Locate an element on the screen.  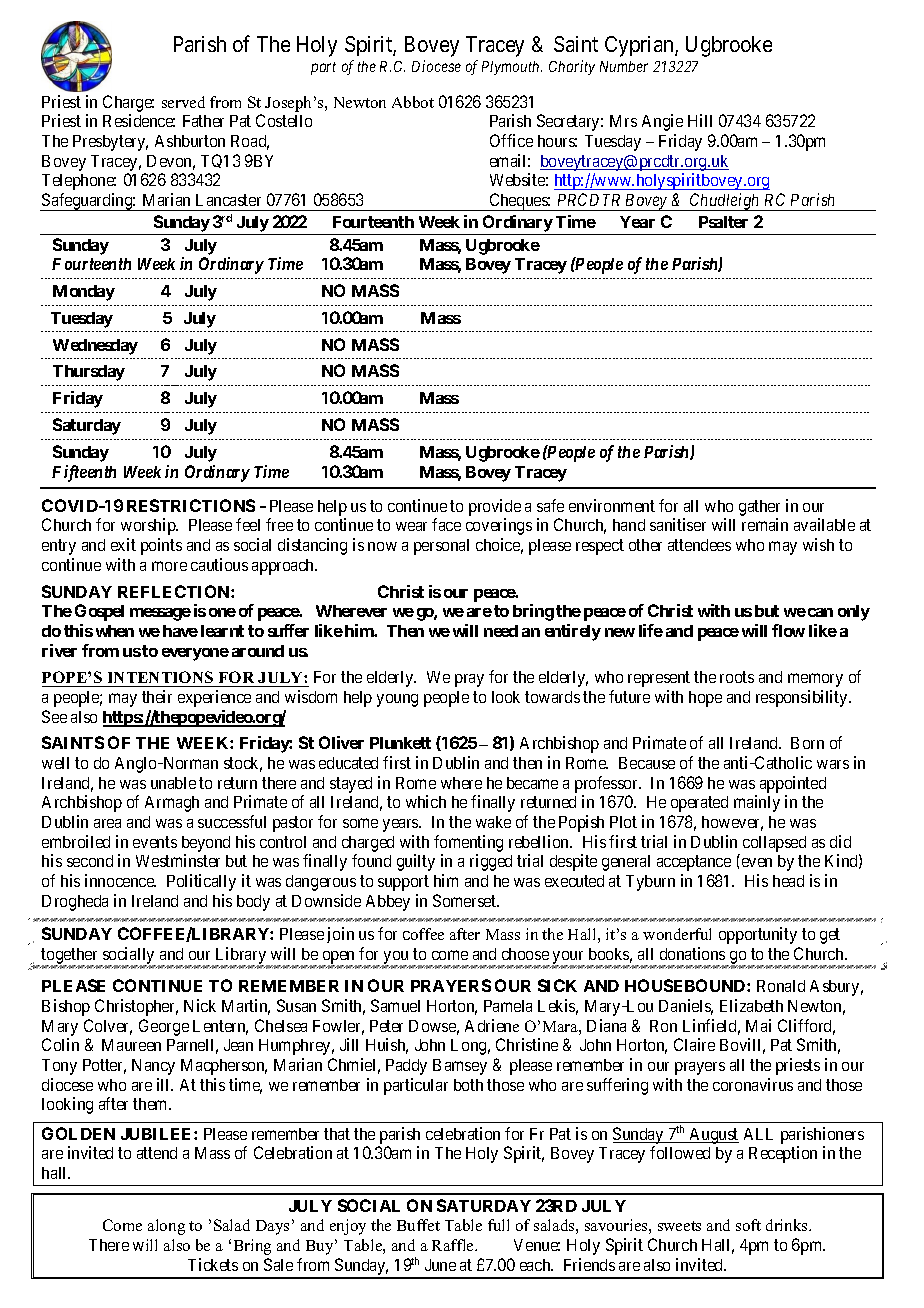
provide is located at coordinates (495, 509).
